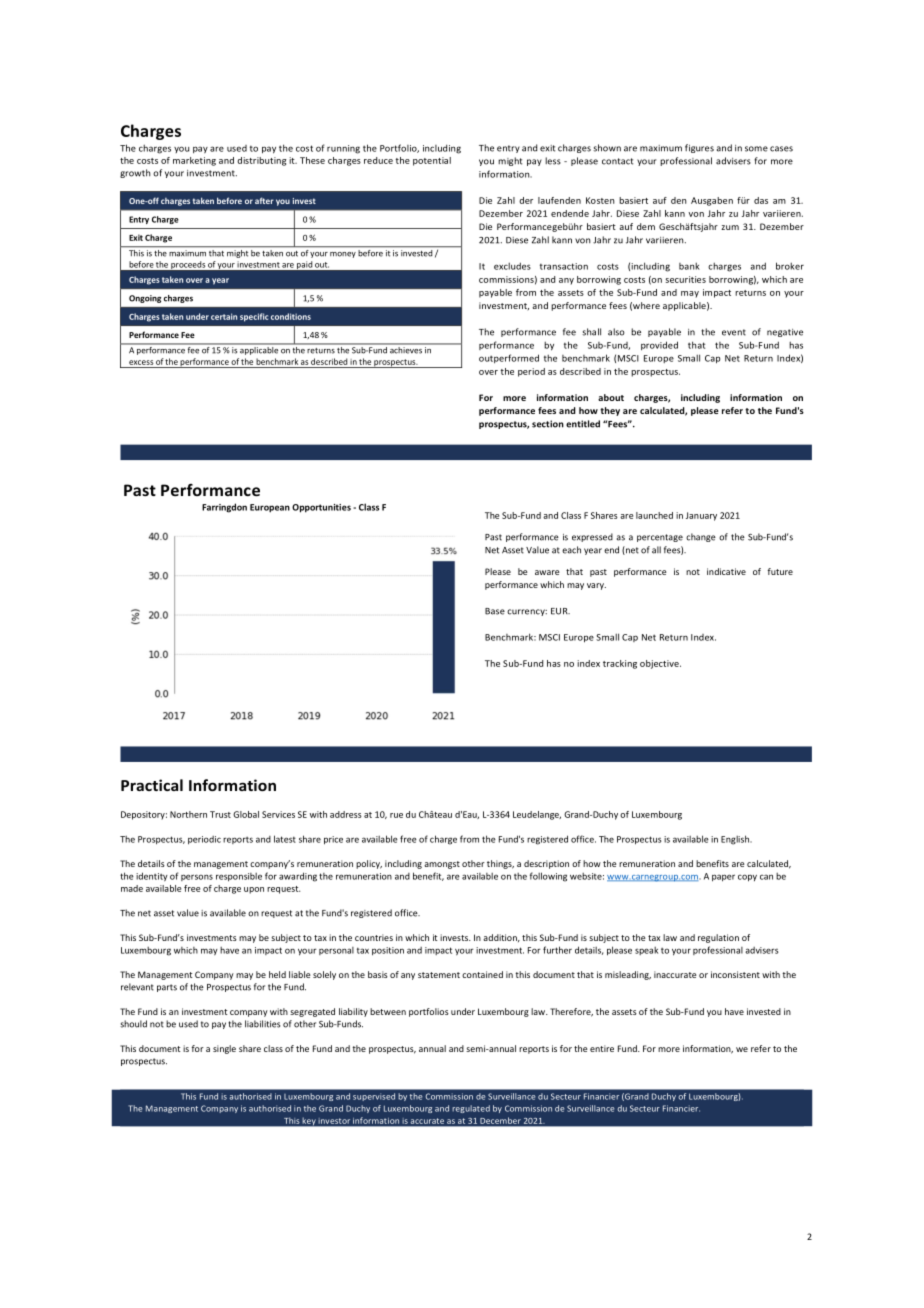  I want to click on marketing, so click(194, 161).
